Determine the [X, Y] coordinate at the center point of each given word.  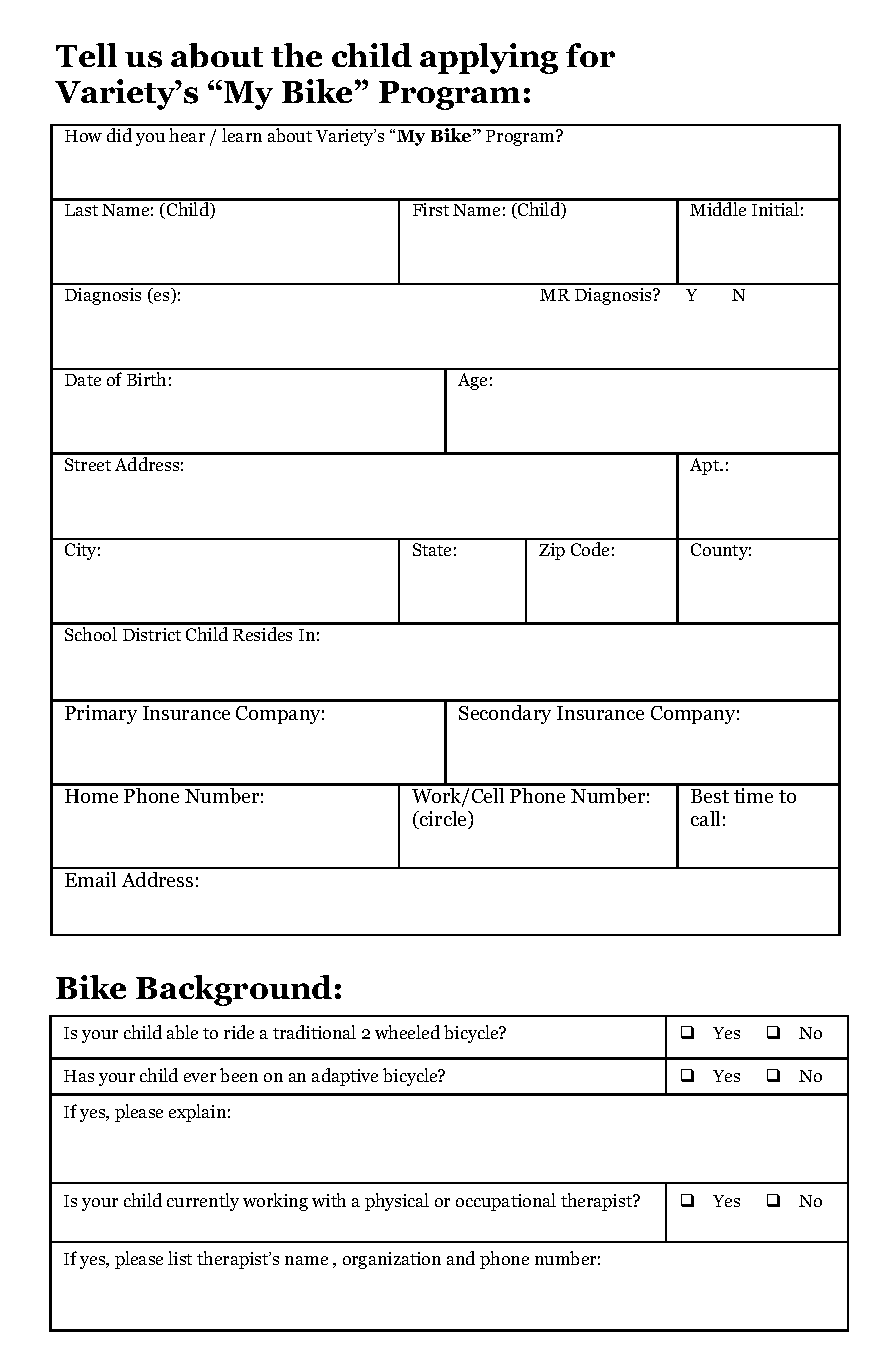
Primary [101, 714]
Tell [86, 55]
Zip [552, 551]
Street [88, 464]
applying [489, 58]
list [180, 1258]
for [590, 55]
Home [91, 796]
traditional [314, 1032]
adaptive [345, 1077]
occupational [506, 1202]
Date [83, 380]
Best [710, 796]
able [182, 1032]
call [705, 818]
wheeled [407, 1032]
